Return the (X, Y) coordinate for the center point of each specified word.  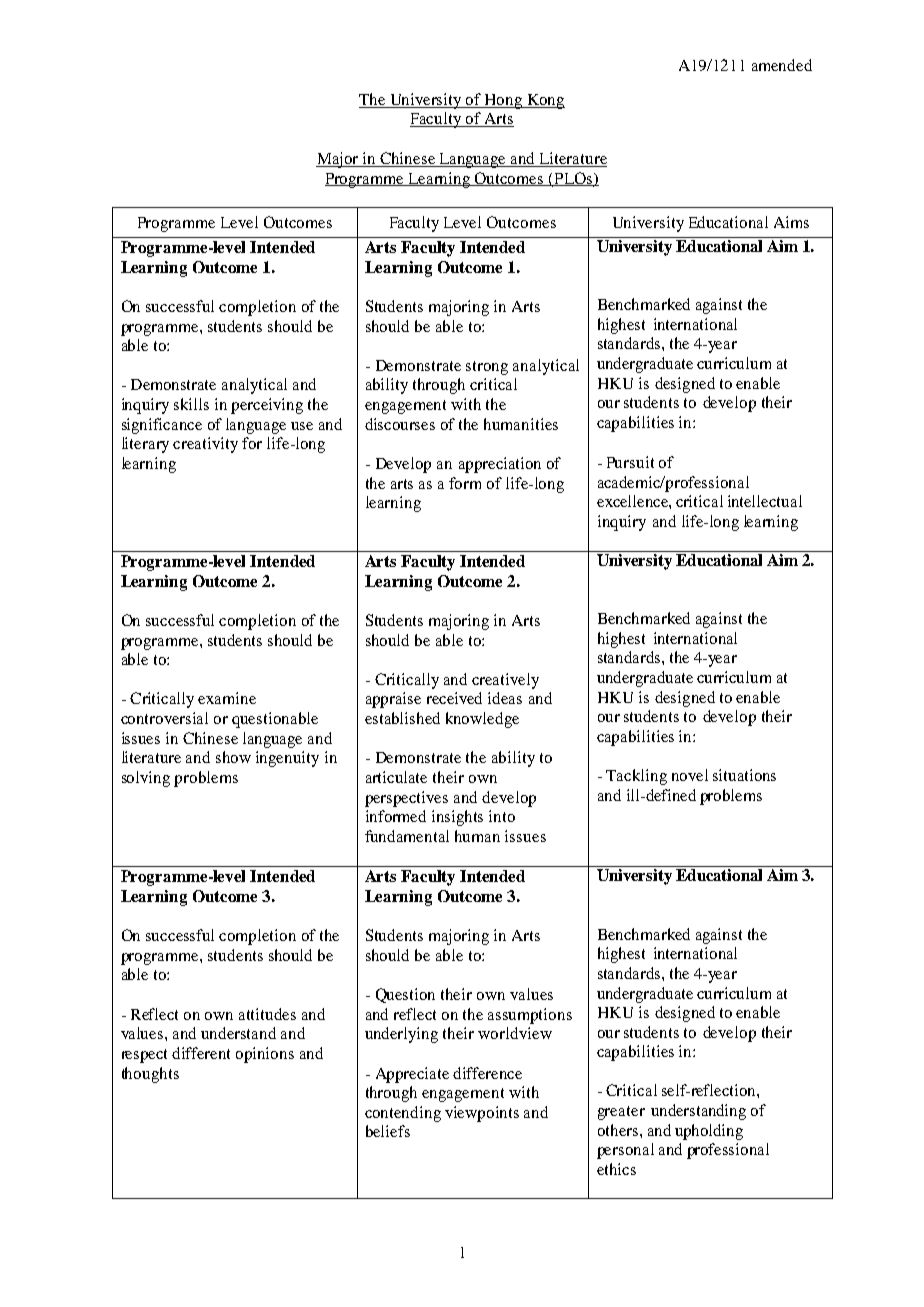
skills (191, 404)
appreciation (500, 465)
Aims (791, 222)
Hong (504, 101)
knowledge (482, 720)
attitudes (267, 1014)
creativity (205, 445)
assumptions (530, 1016)
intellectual (765, 501)
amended (782, 65)
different (201, 1053)
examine (227, 698)
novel (690, 775)
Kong (545, 101)
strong (487, 368)
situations (744, 775)
